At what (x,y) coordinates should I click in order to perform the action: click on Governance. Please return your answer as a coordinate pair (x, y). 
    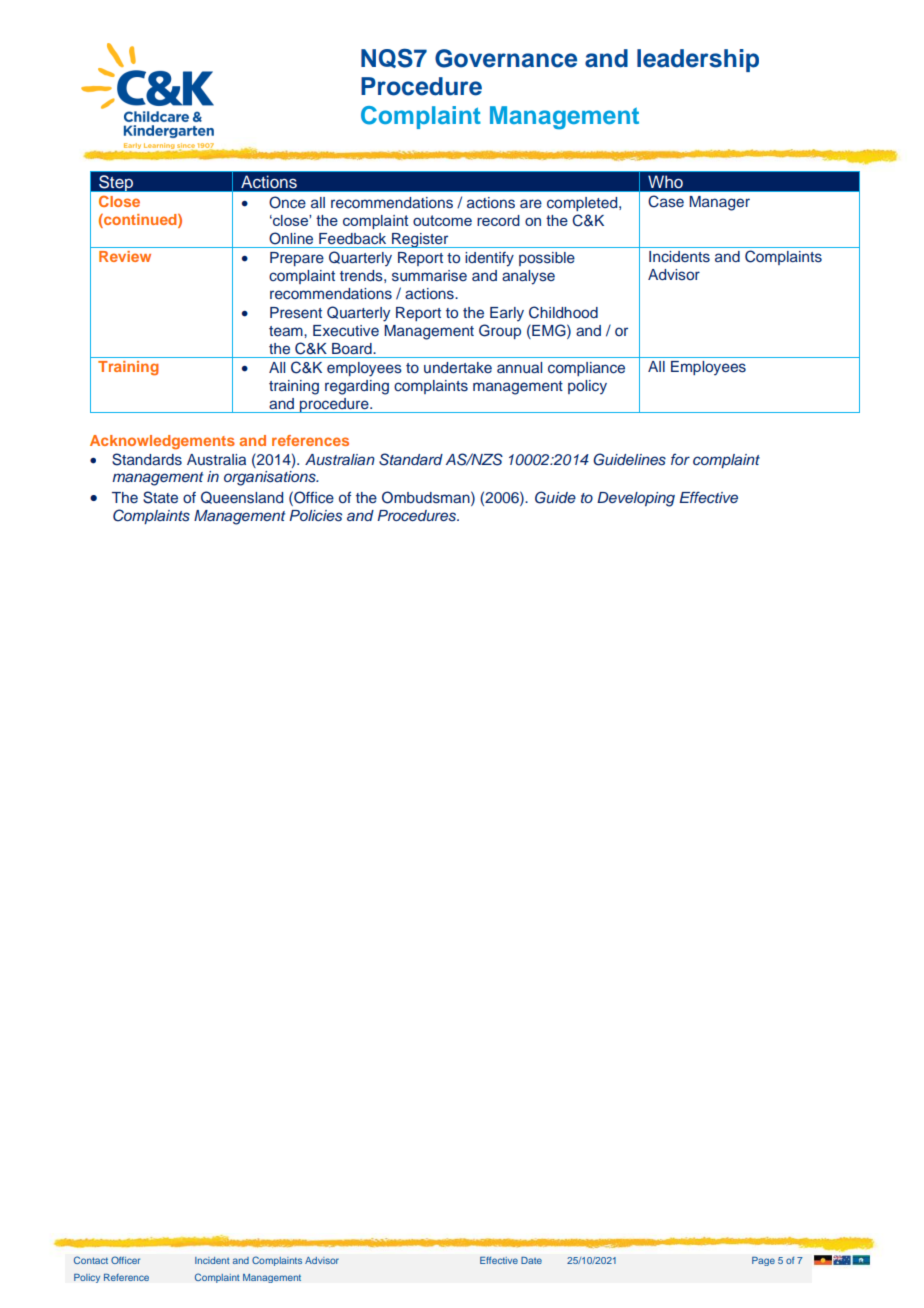
    Looking at the image, I should click on (506, 58).
